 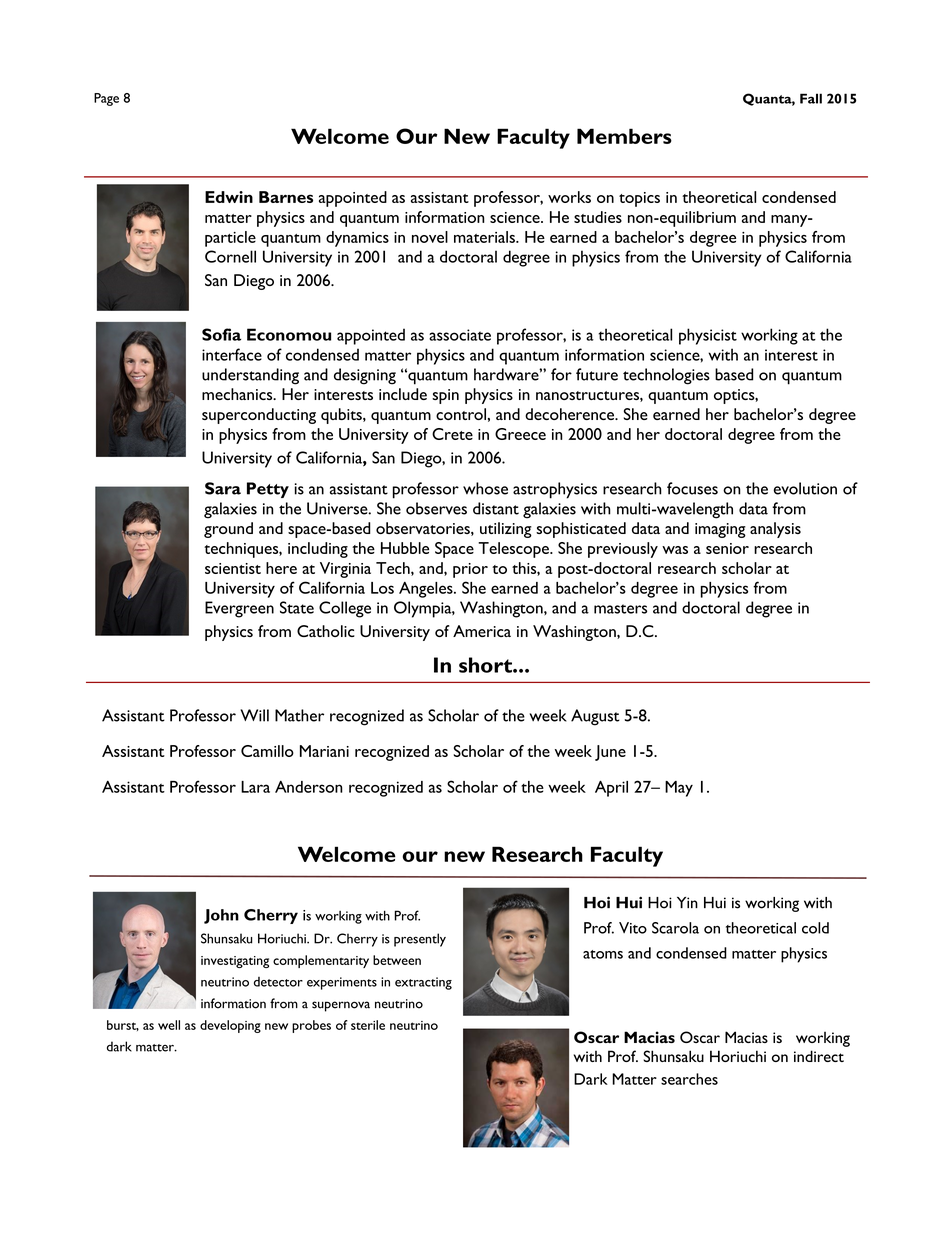 What do you see at coordinates (811, 98) in the page?
I see `Fall` at bounding box center [811, 98].
